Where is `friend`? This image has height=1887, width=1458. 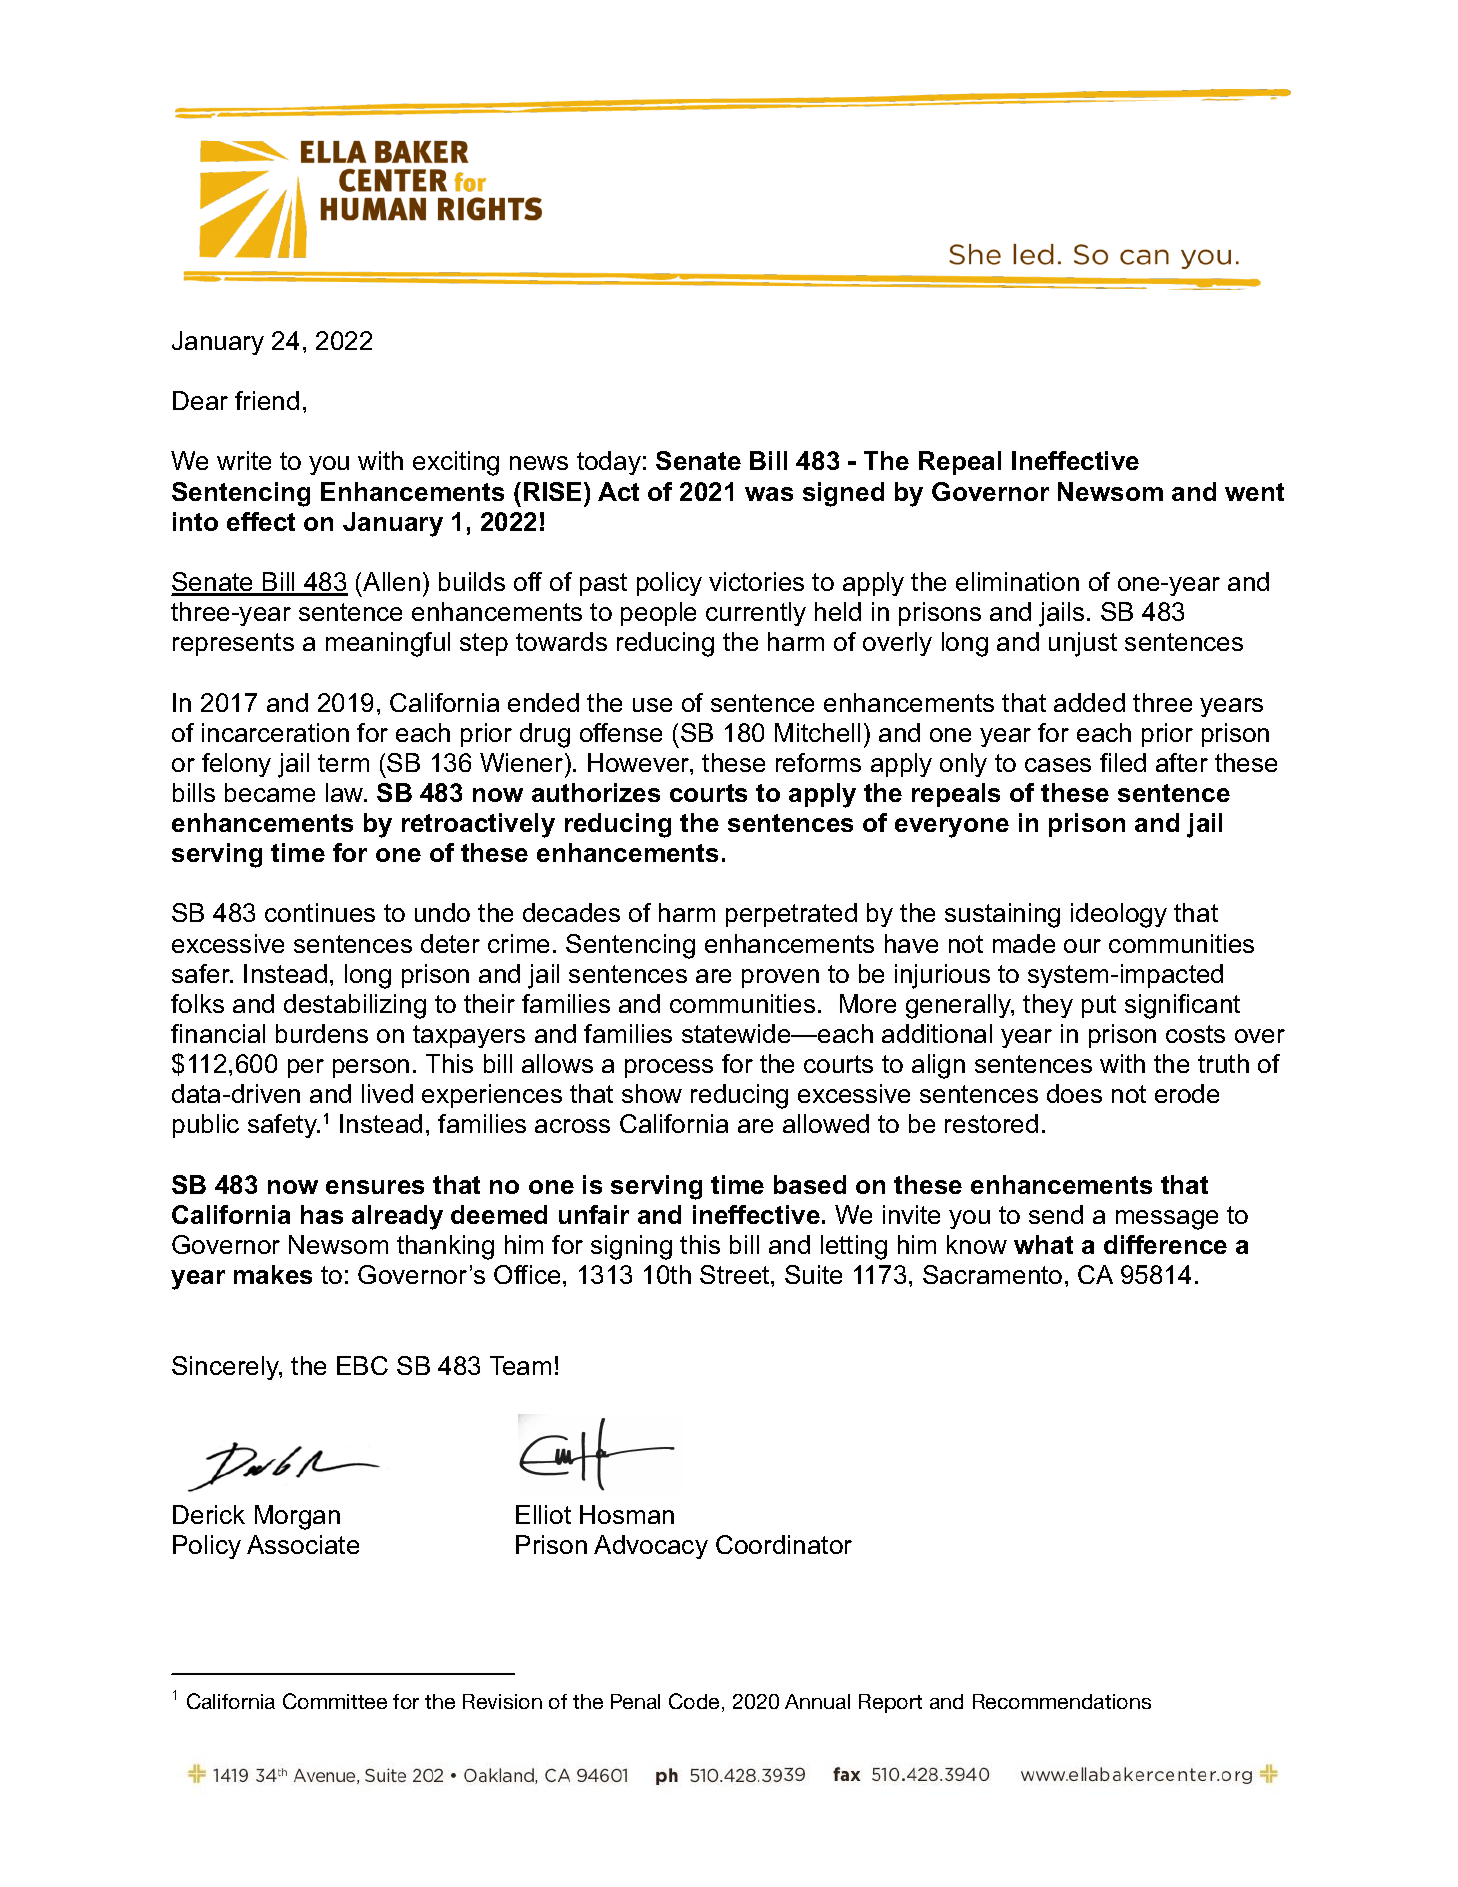 friend is located at coordinates (267, 400).
